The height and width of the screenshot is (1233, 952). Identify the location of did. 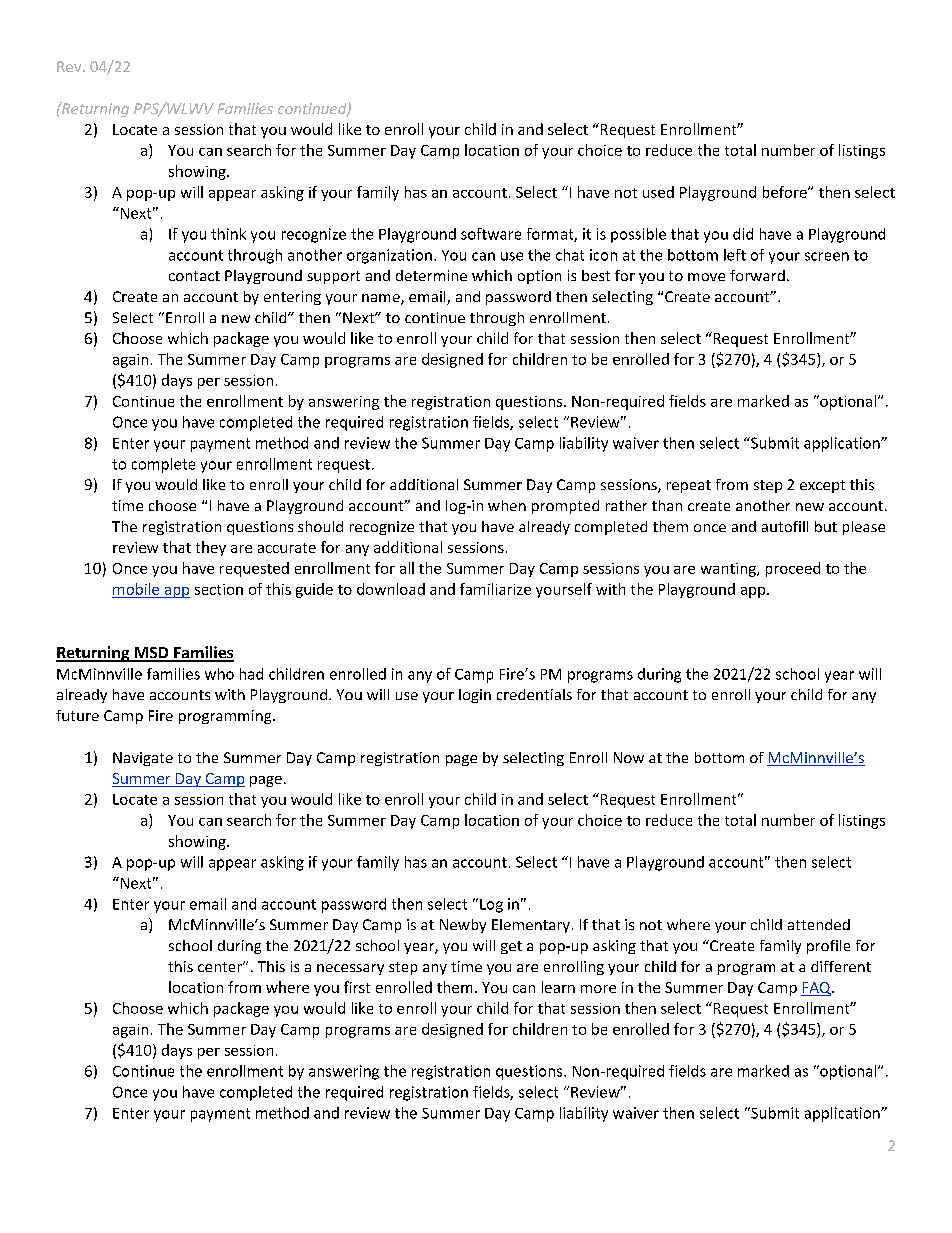
(743, 234).
